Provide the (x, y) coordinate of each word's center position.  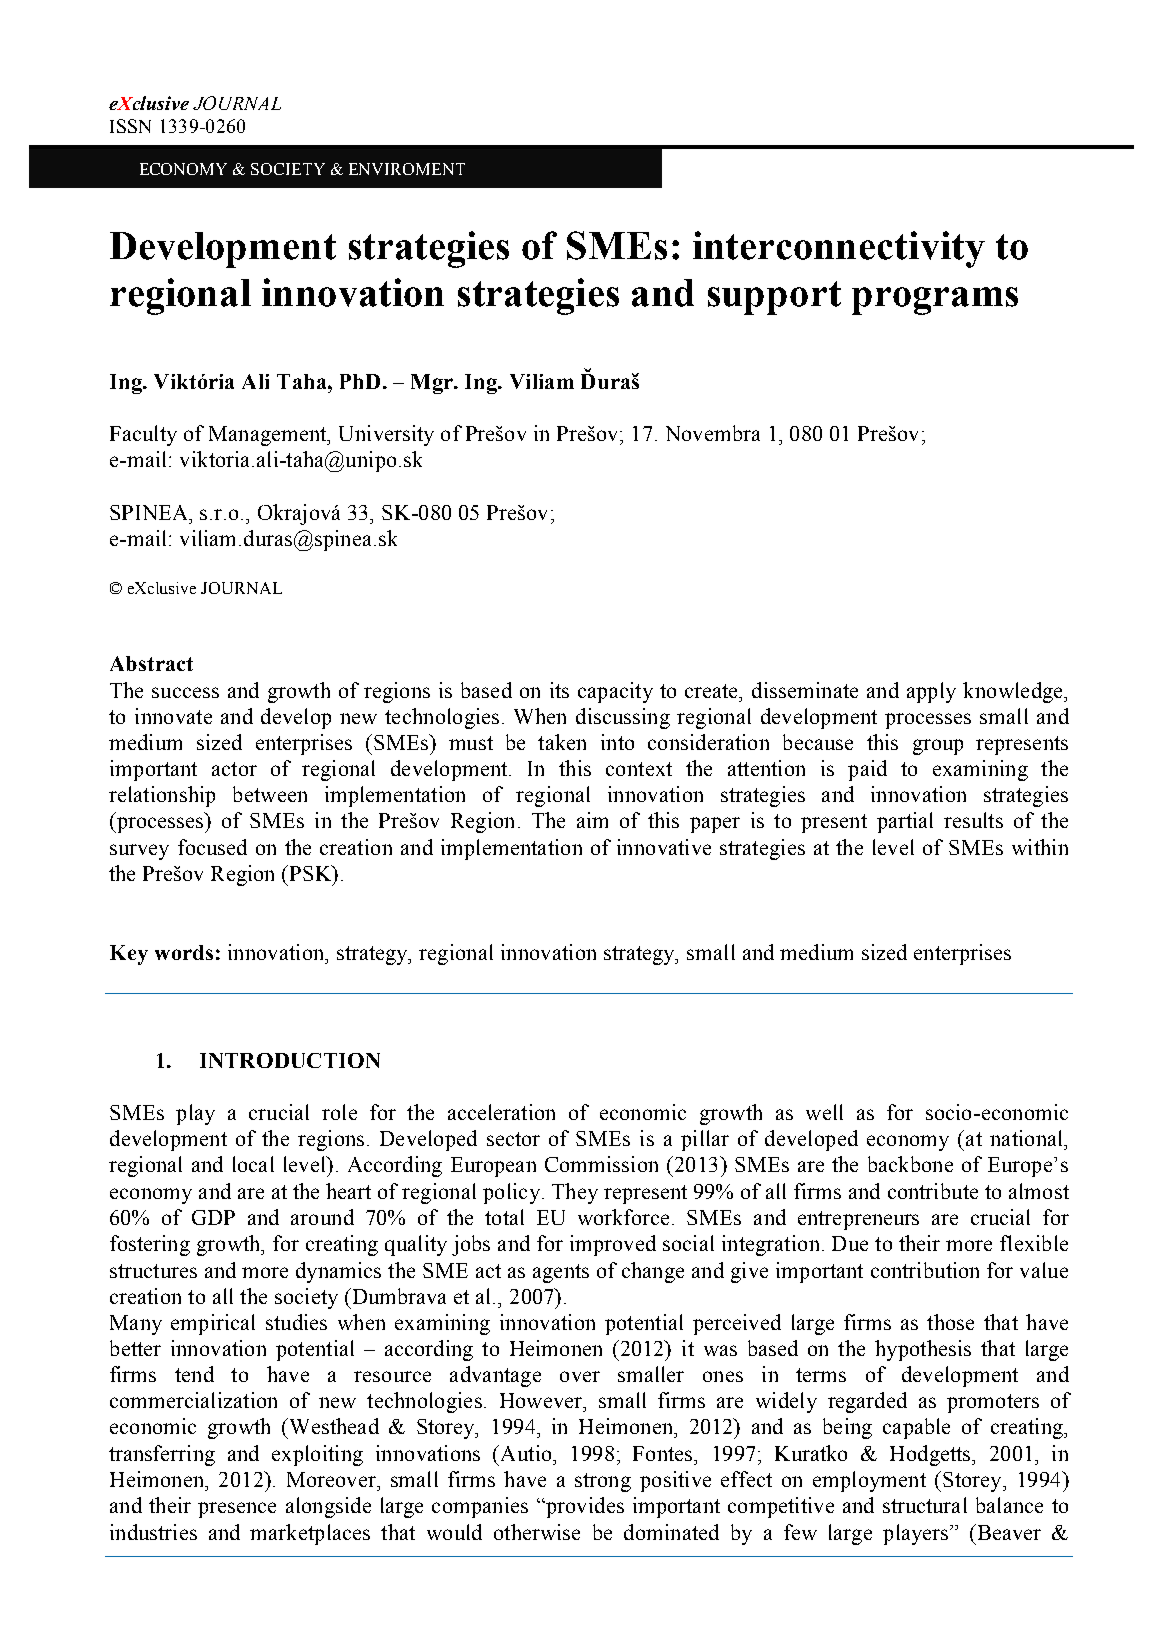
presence (237, 1510)
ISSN (130, 126)
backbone (910, 1164)
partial (905, 822)
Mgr (433, 384)
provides (584, 1507)
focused (212, 847)
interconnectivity (839, 249)
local (253, 1164)
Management (269, 436)
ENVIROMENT (407, 169)
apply (931, 692)
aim (592, 820)
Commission (601, 1164)
